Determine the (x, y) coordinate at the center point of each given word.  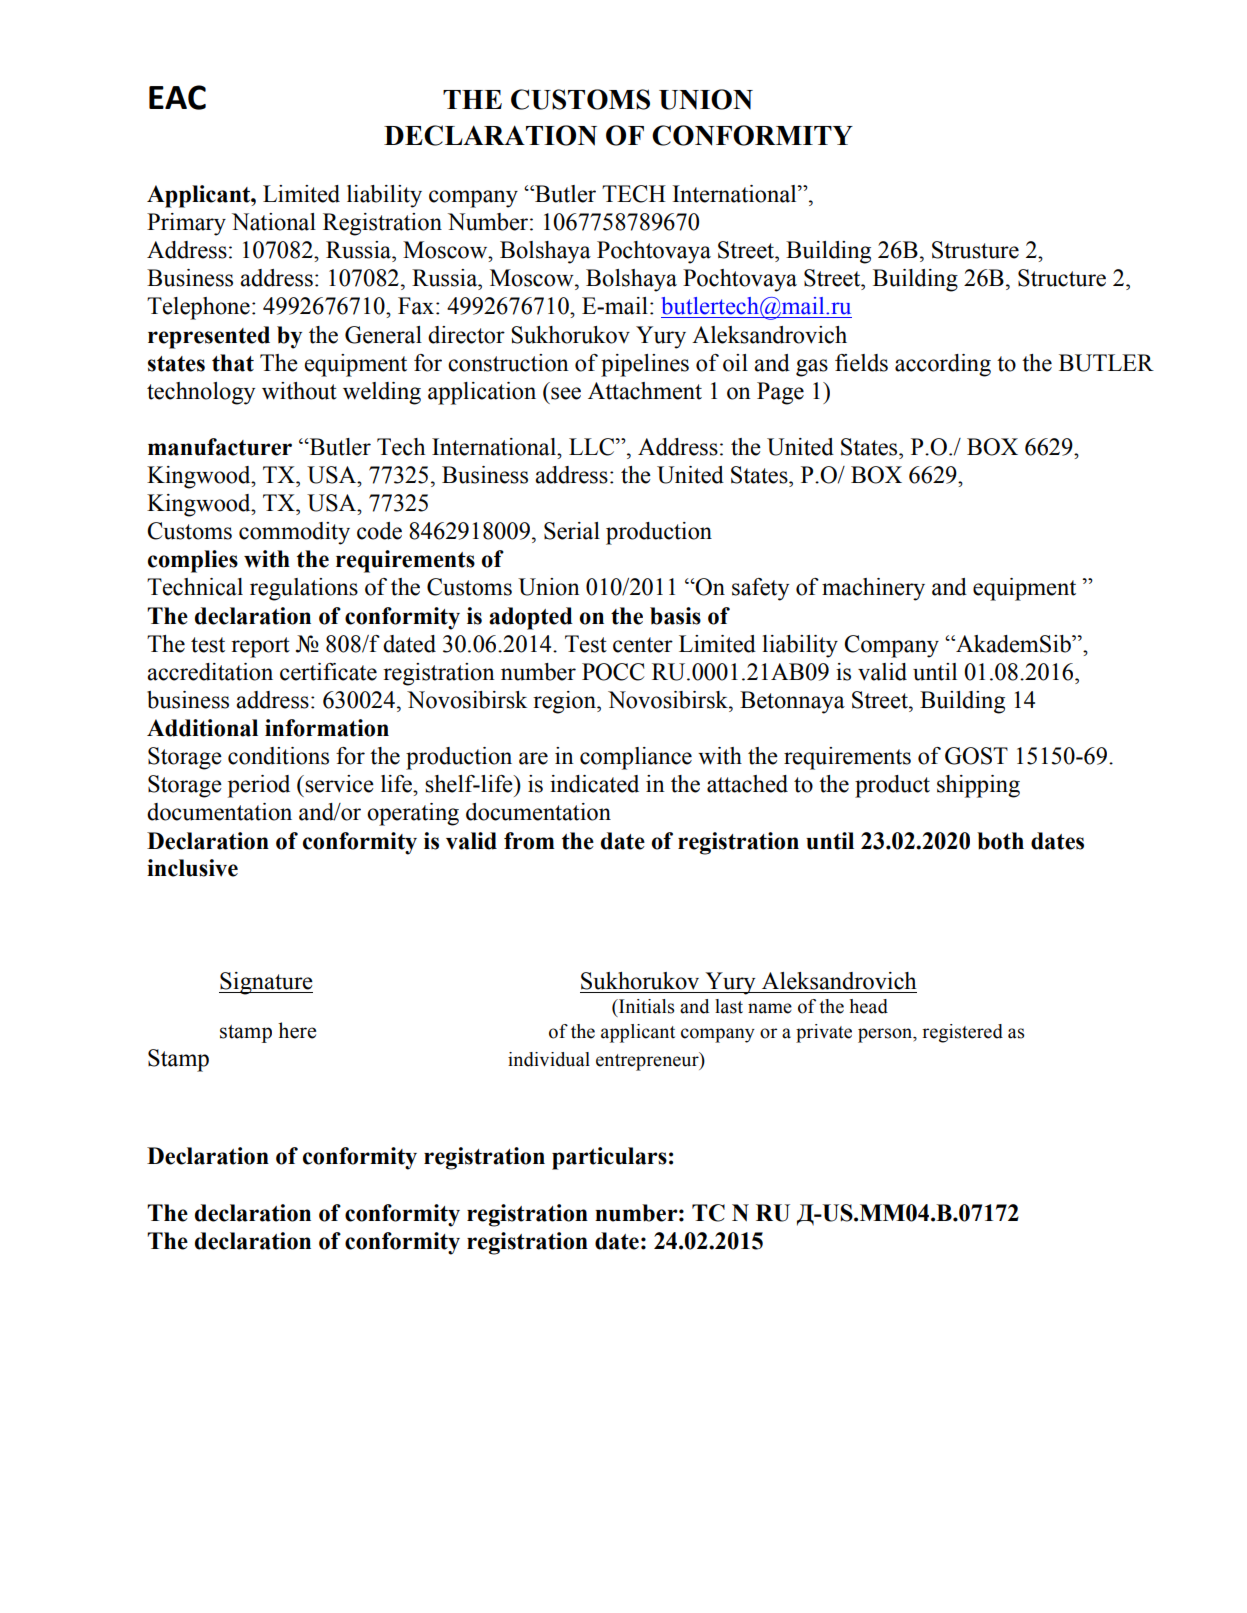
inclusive (192, 868)
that (233, 363)
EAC (177, 97)
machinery (873, 589)
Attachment (645, 391)
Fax (417, 306)
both (1000, 841)
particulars (609, 1158)
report (260, 647)
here (297, 1030)
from (529, 841)
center (643, 645)
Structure (1062, 278)
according (943, 365)
